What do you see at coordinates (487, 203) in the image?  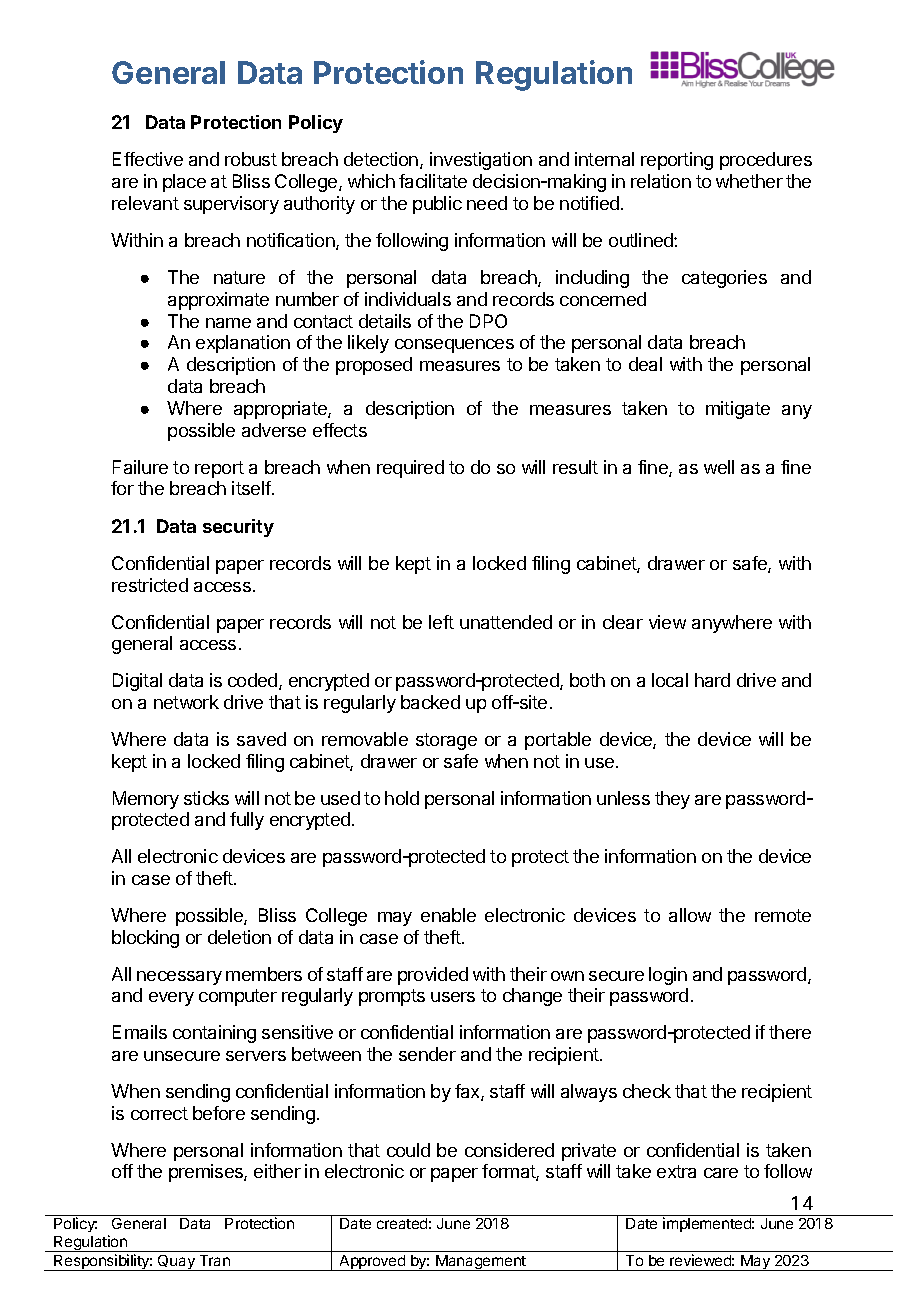 I see `need` at bounding box center [487, 203].
